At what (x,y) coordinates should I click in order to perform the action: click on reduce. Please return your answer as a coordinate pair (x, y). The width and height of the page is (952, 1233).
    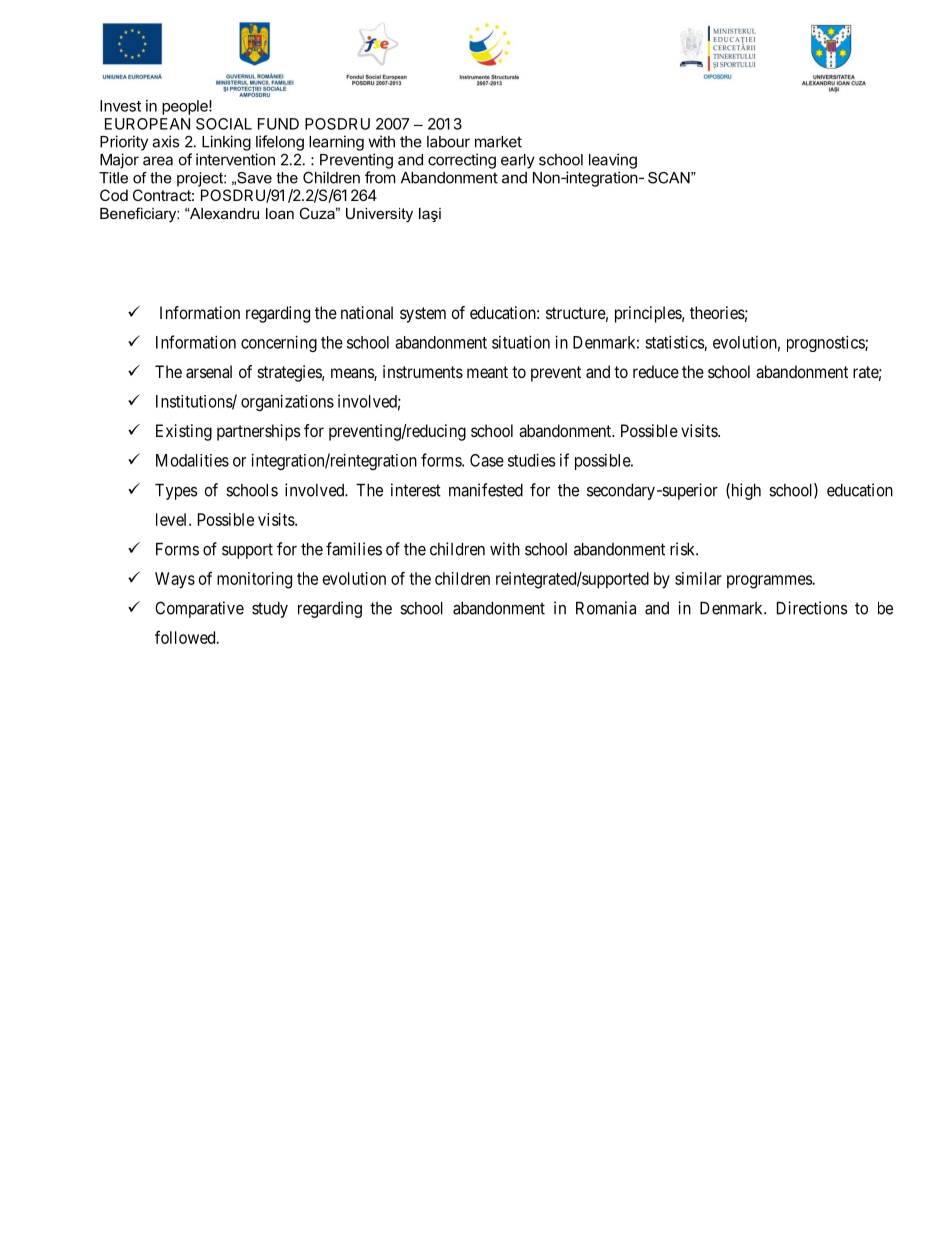
    Looking at the image, I should click on (656, 371).
